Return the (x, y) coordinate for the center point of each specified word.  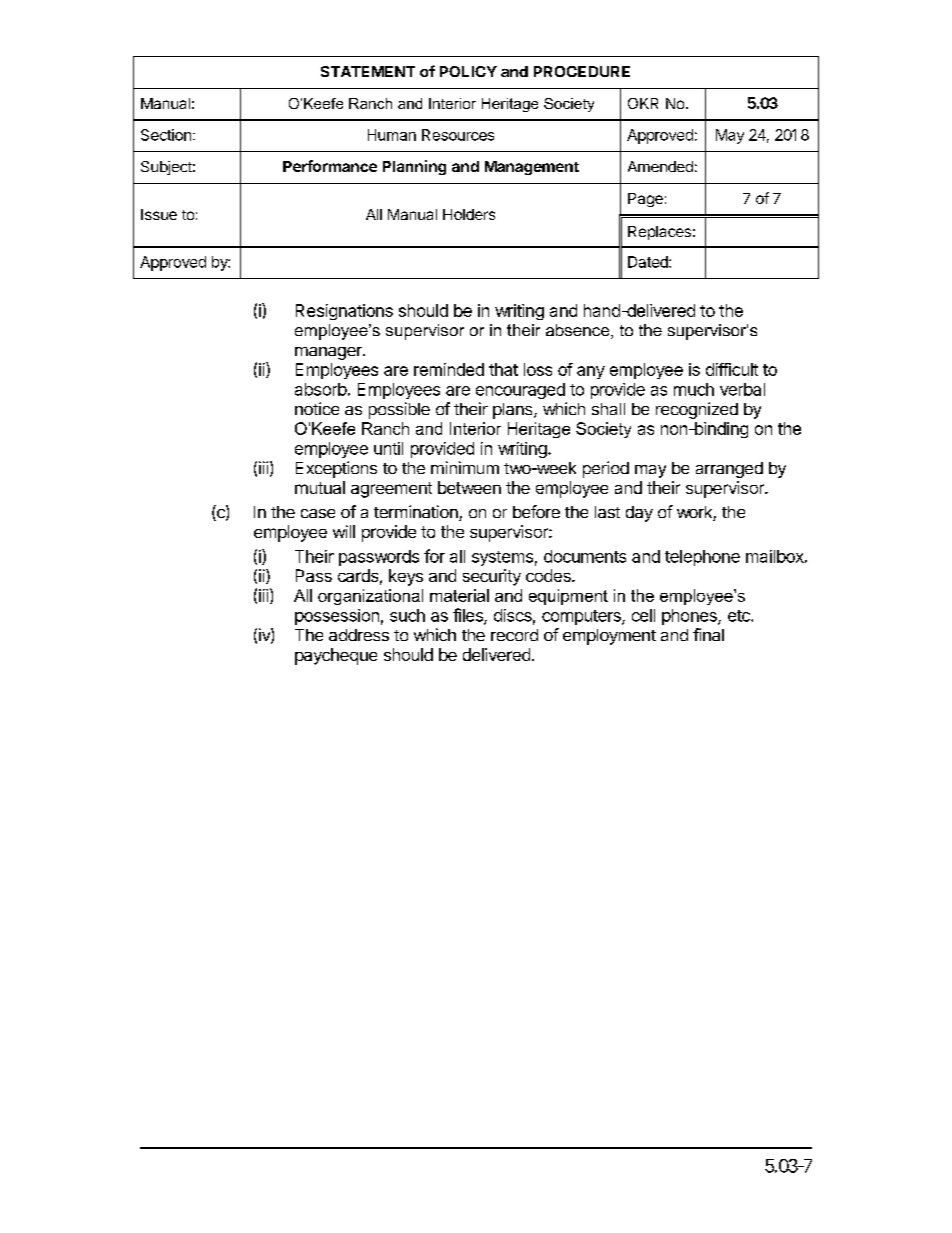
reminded (449, 369)
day (639, 514)
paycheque (336, 656)
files (469, 616)
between (469, 487)
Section (166, 135)
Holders (469, 214)
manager (329, 353)
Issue (159, 214)
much (694, 389)
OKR (643, 103)
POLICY (468, 71)
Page (645, 200)
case (318, 513)
